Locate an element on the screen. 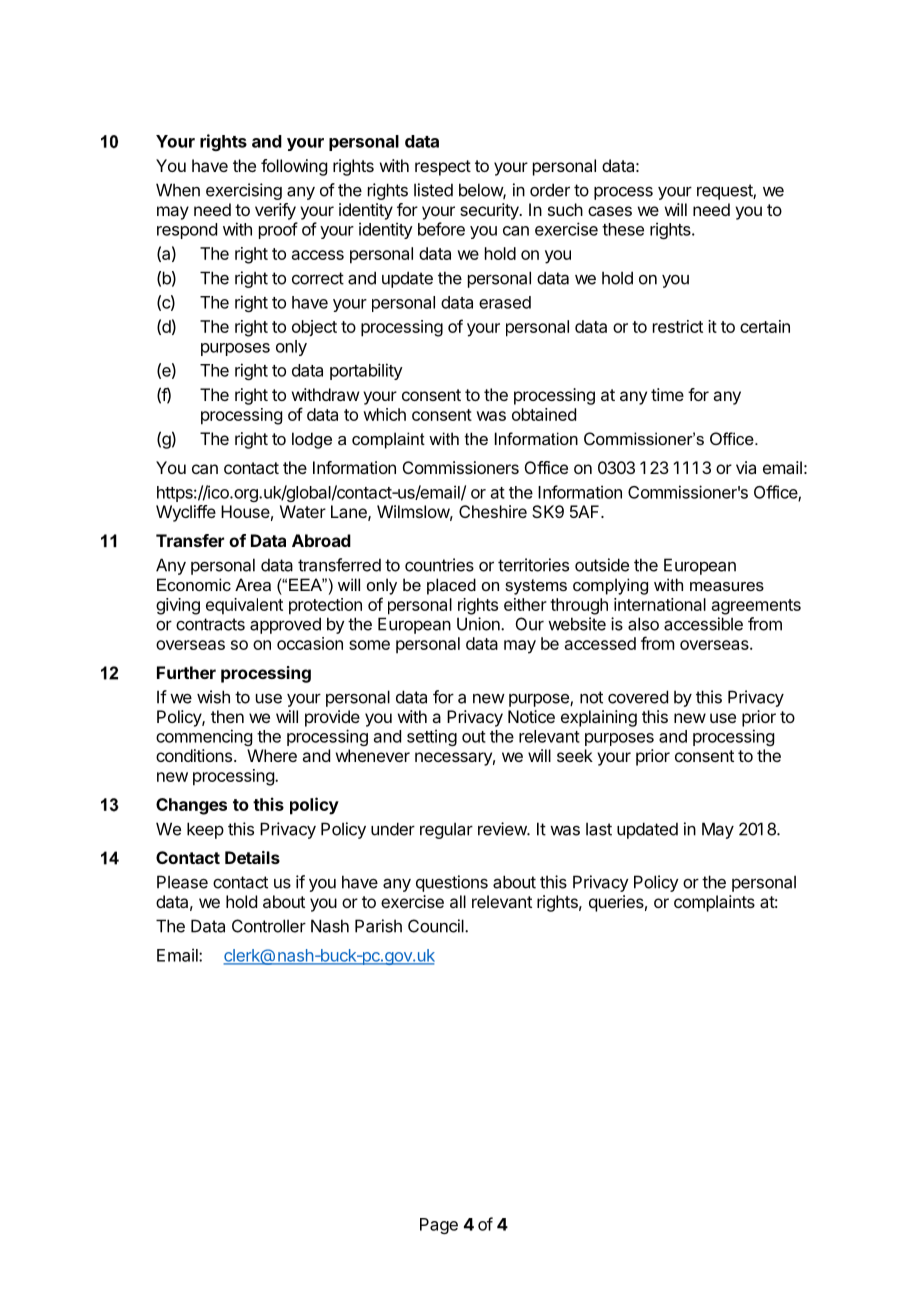  setting is located at coordinates (432, 737).
